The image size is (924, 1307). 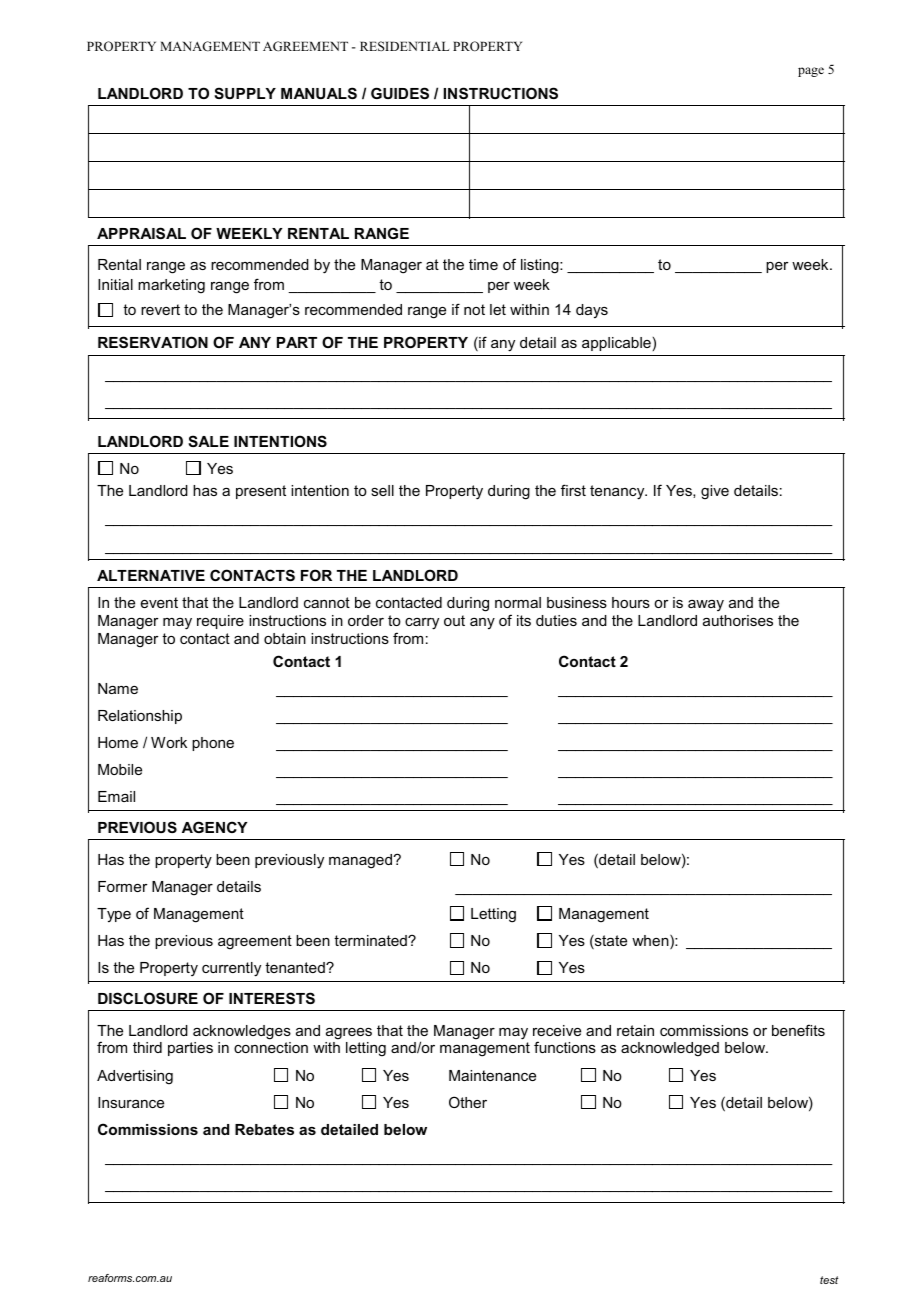 What do you see at coordinates (829, 1280) in the page?
I see `test` at bounding box center [829, 1280].
